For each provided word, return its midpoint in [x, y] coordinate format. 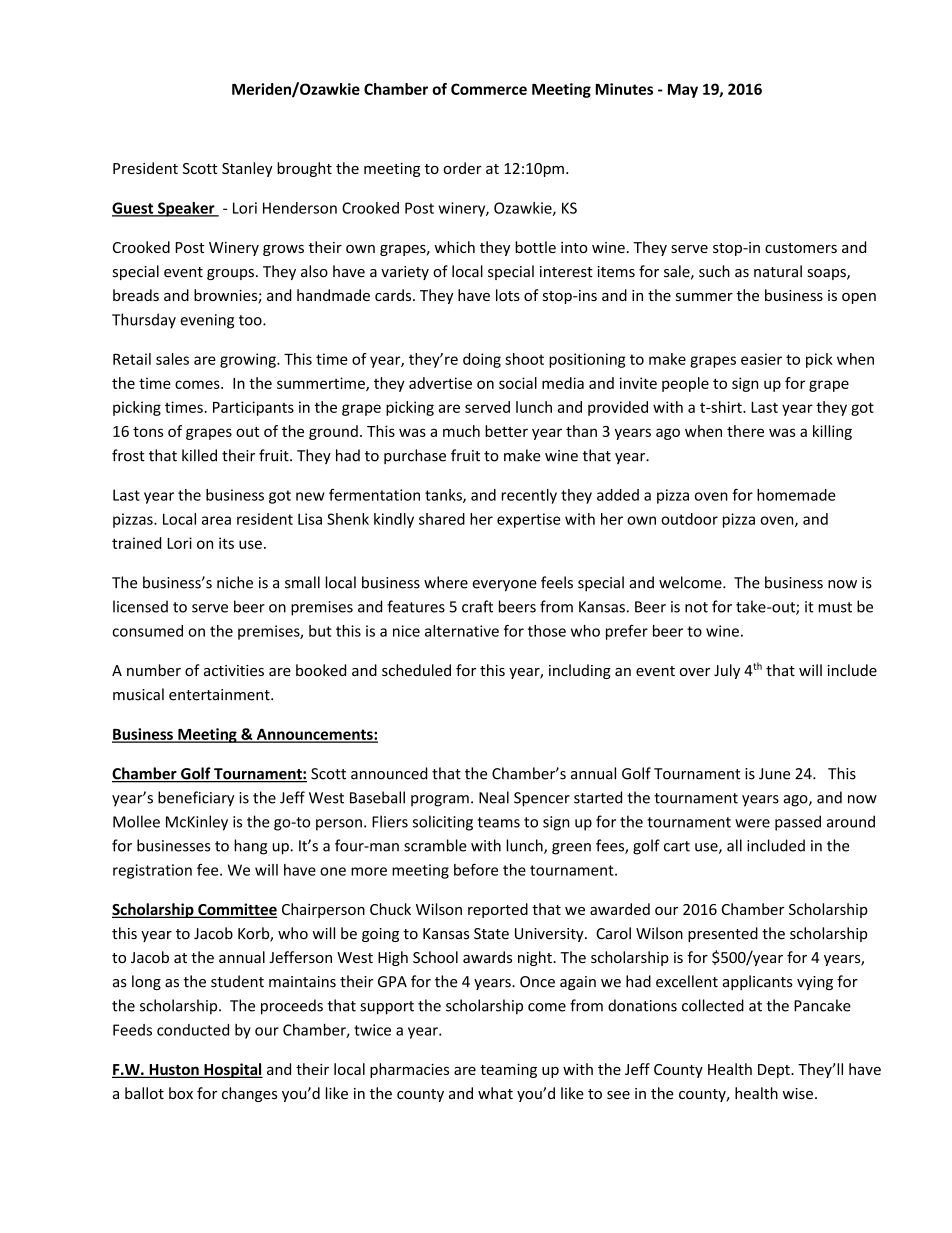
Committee [237, 910]
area [216, 520]
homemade [796, 495]
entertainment [220, 695]
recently [529, 496]
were [752, 823]
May [683, 91]
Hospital [232, 1070]
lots [508, 295]
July [727, 671]
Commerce [489, 89]
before [476, 869]
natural [778, 271]
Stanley [247, 169]
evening [207, 321]
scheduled [416, 670]
